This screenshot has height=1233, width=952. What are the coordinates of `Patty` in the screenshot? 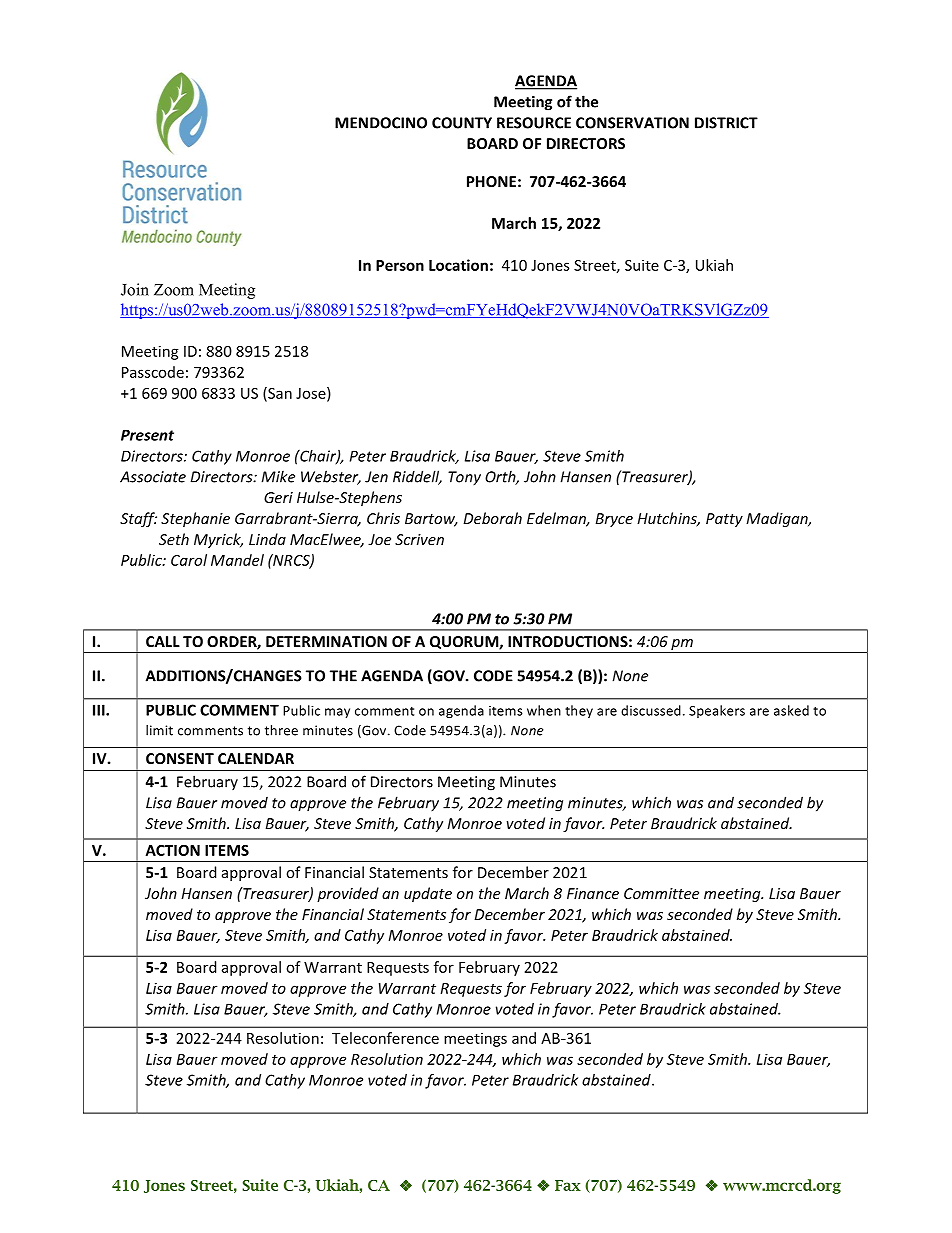 It's located at (724, 520).
